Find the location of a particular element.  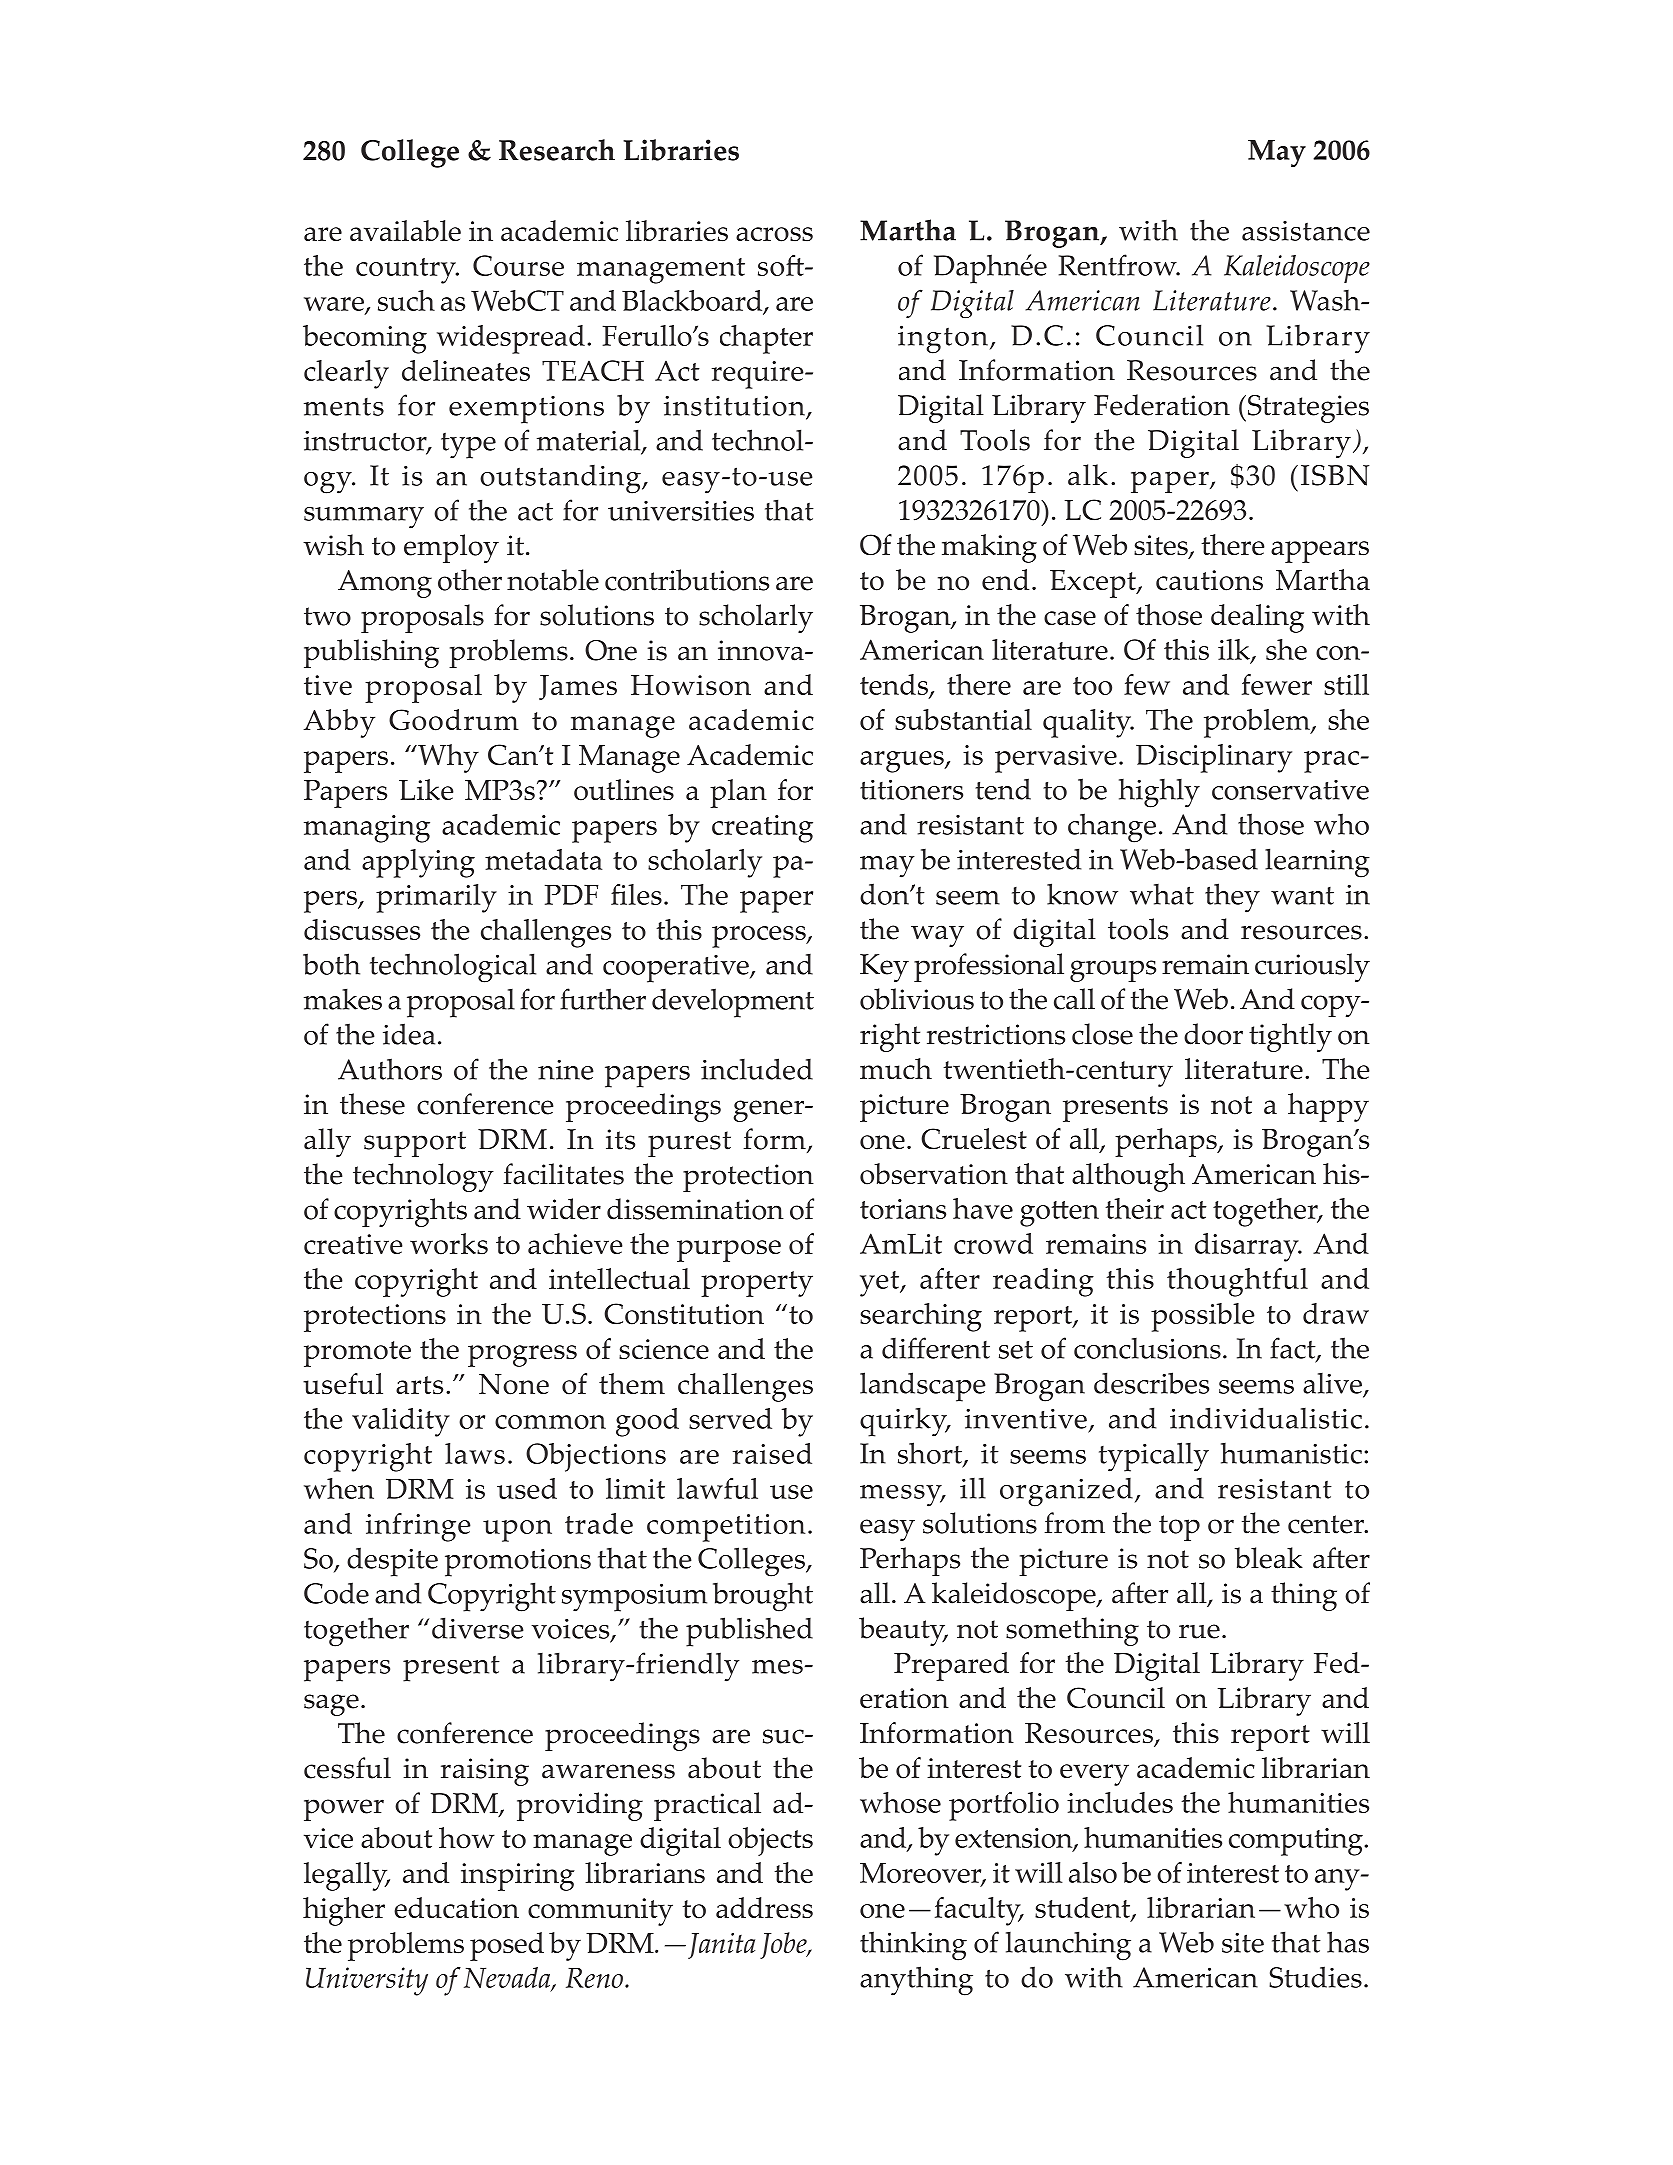

address is located at coordinates (764, 1907).
